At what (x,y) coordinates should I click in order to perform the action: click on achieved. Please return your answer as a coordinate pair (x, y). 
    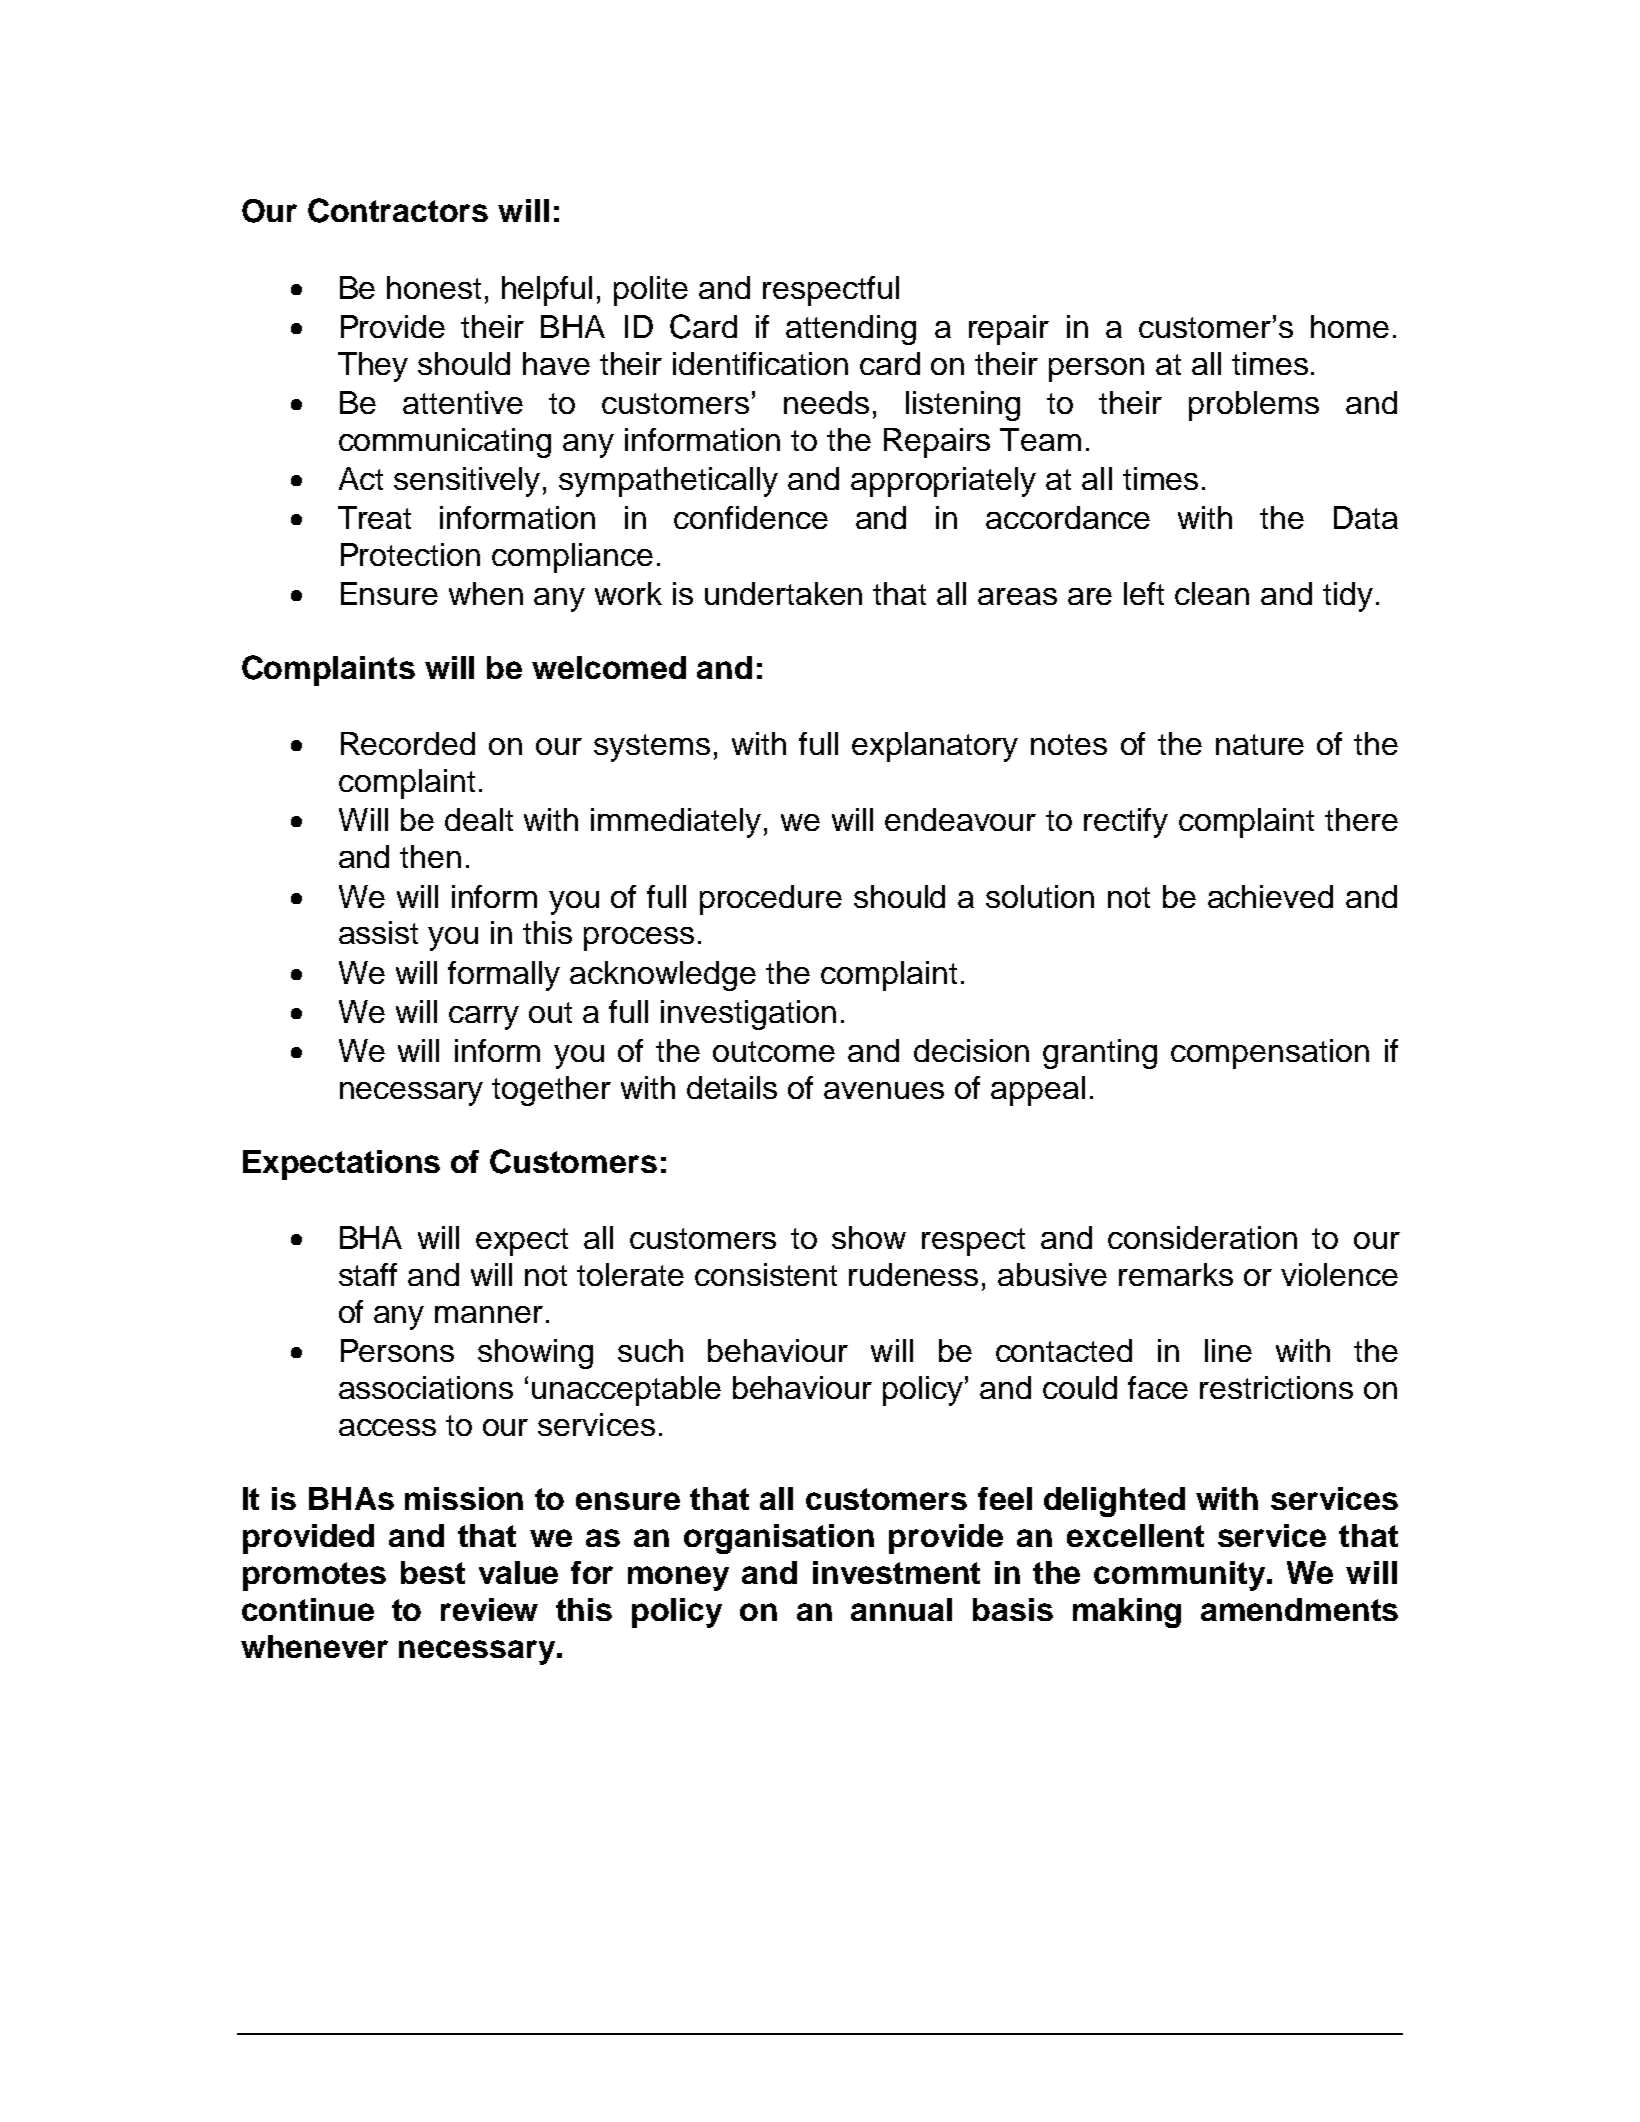
    Looking at the image, I should click on (1270, 896).
